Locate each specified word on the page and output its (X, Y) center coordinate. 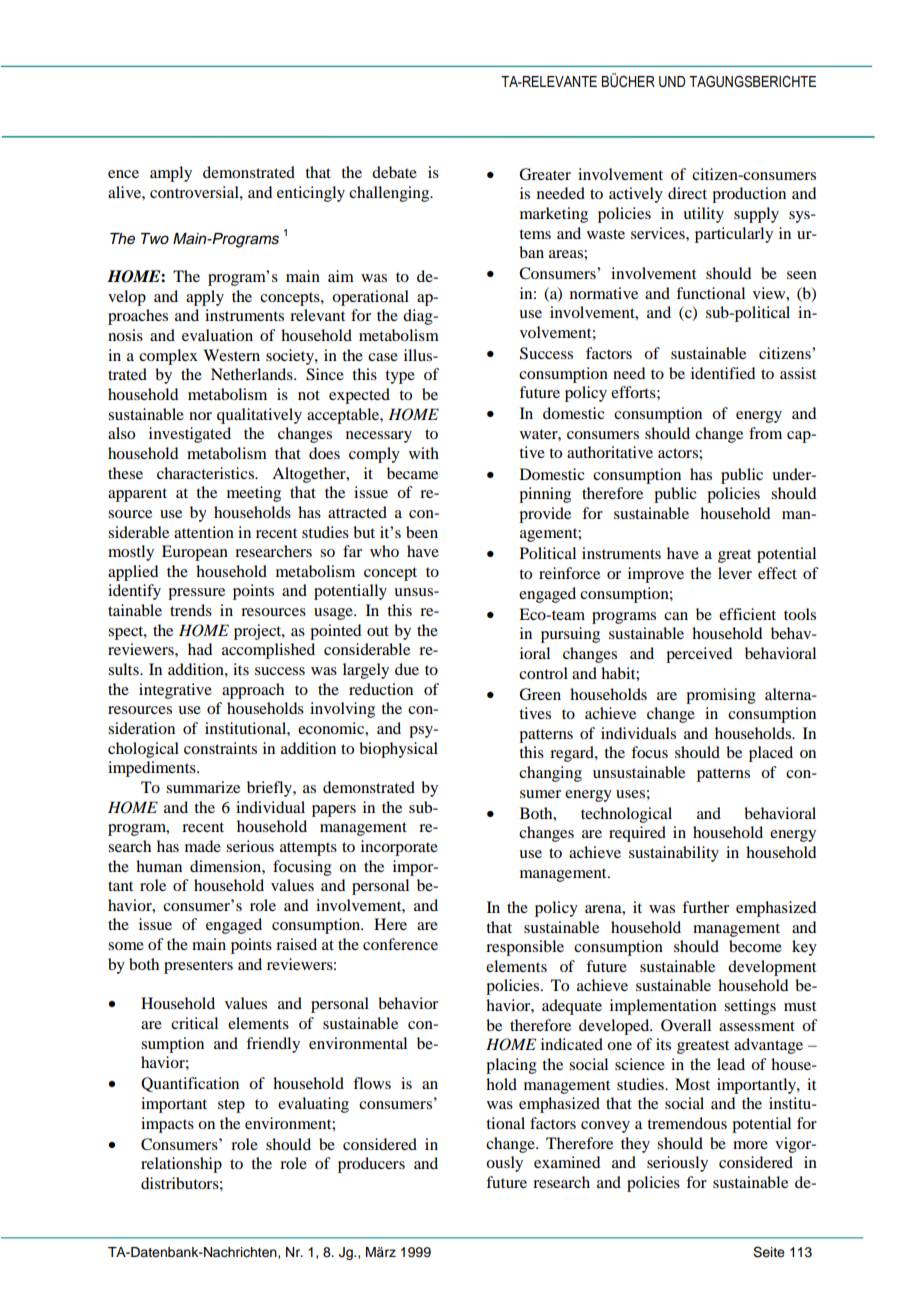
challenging (390, 194)
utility (703, 215)
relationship (181, 1165)
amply (171, 174)
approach (253, 691)
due (407, 669)
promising (721, 696)
